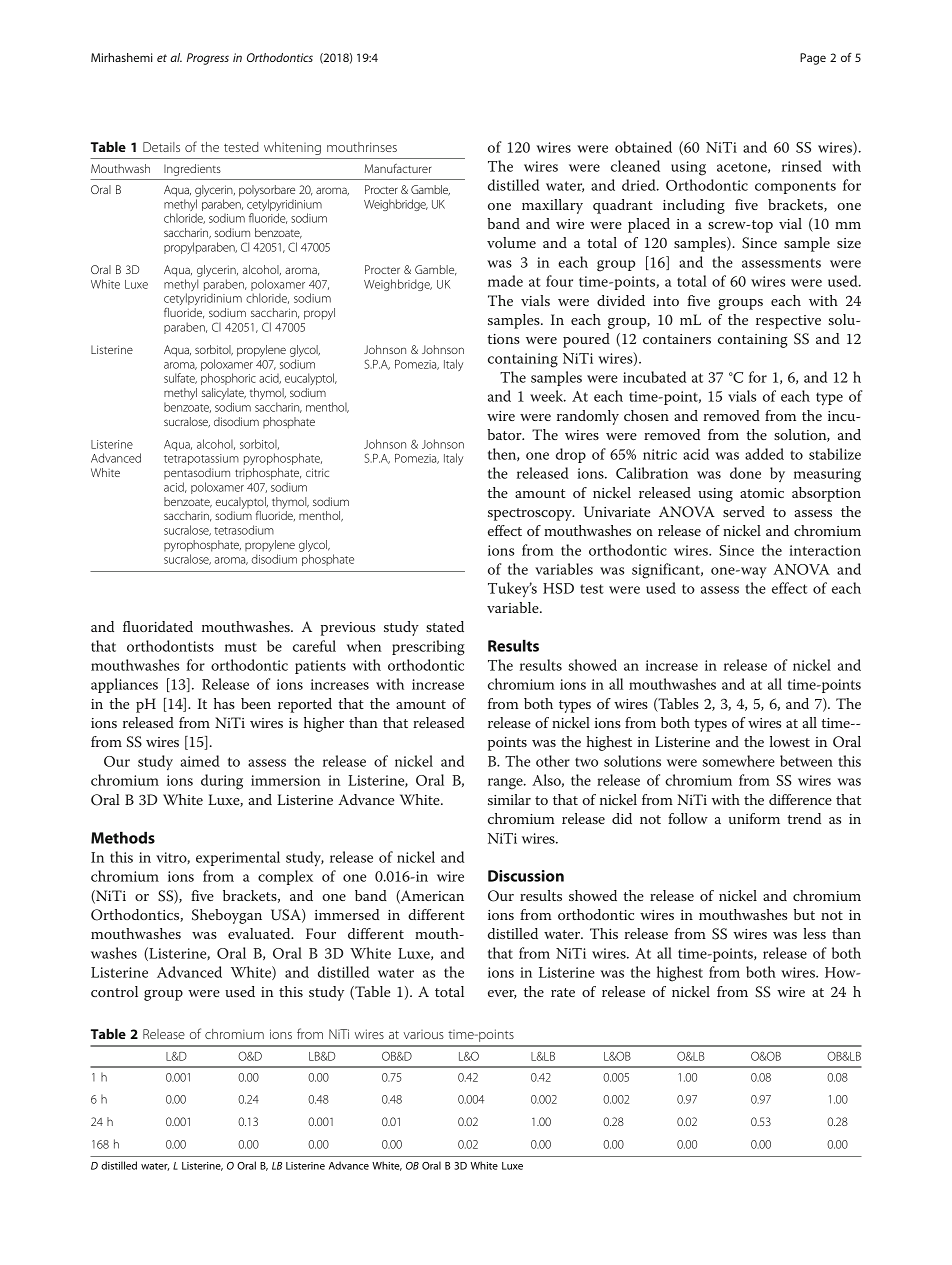 The width and height of the screenshot is (952, 1265). What do you see at coordinates (754, 818) in the screenshot?
I see `uniform` at bounding box center [754, 818].
